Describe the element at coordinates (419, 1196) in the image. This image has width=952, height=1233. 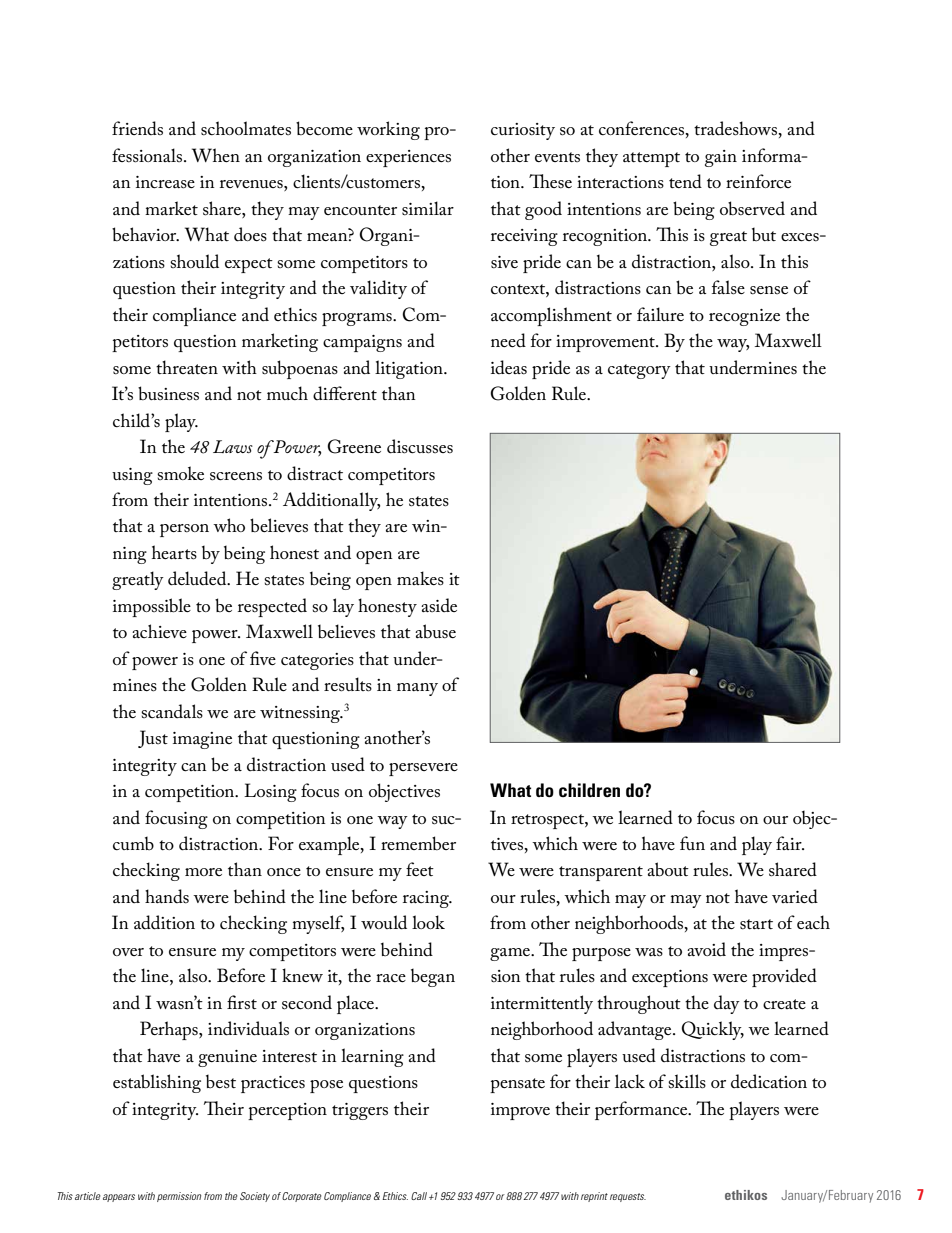
I see `Call` at that location.
